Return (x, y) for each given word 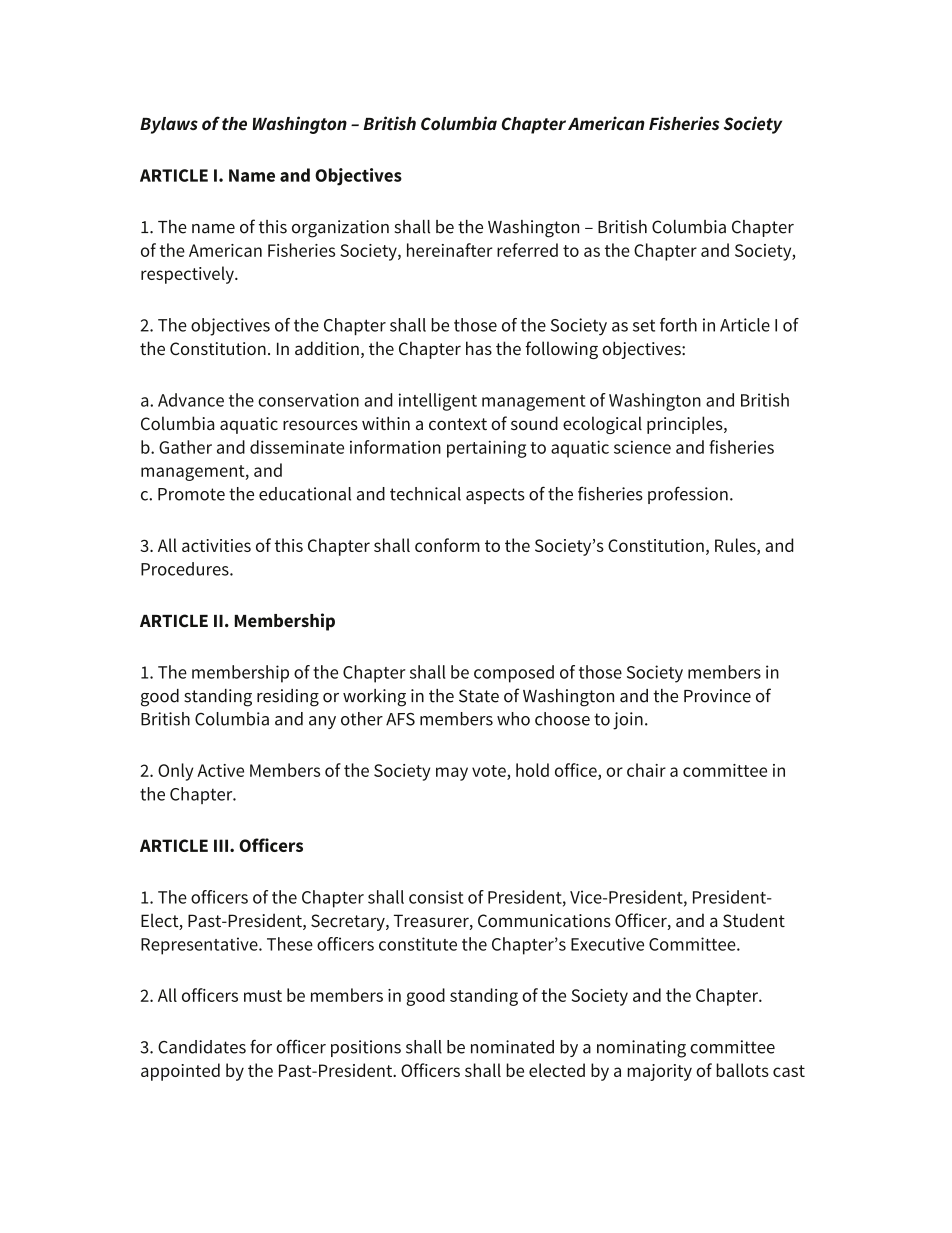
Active (220, 770)
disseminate (297, 447)
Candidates (202, 1047)
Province (717, 696)
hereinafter (450, 250)
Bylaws (169, 125)
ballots (742, 1070)
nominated (512, 1047)
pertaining (487, 449)
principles (686, 425)
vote (489, 771)
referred (527, 250)
